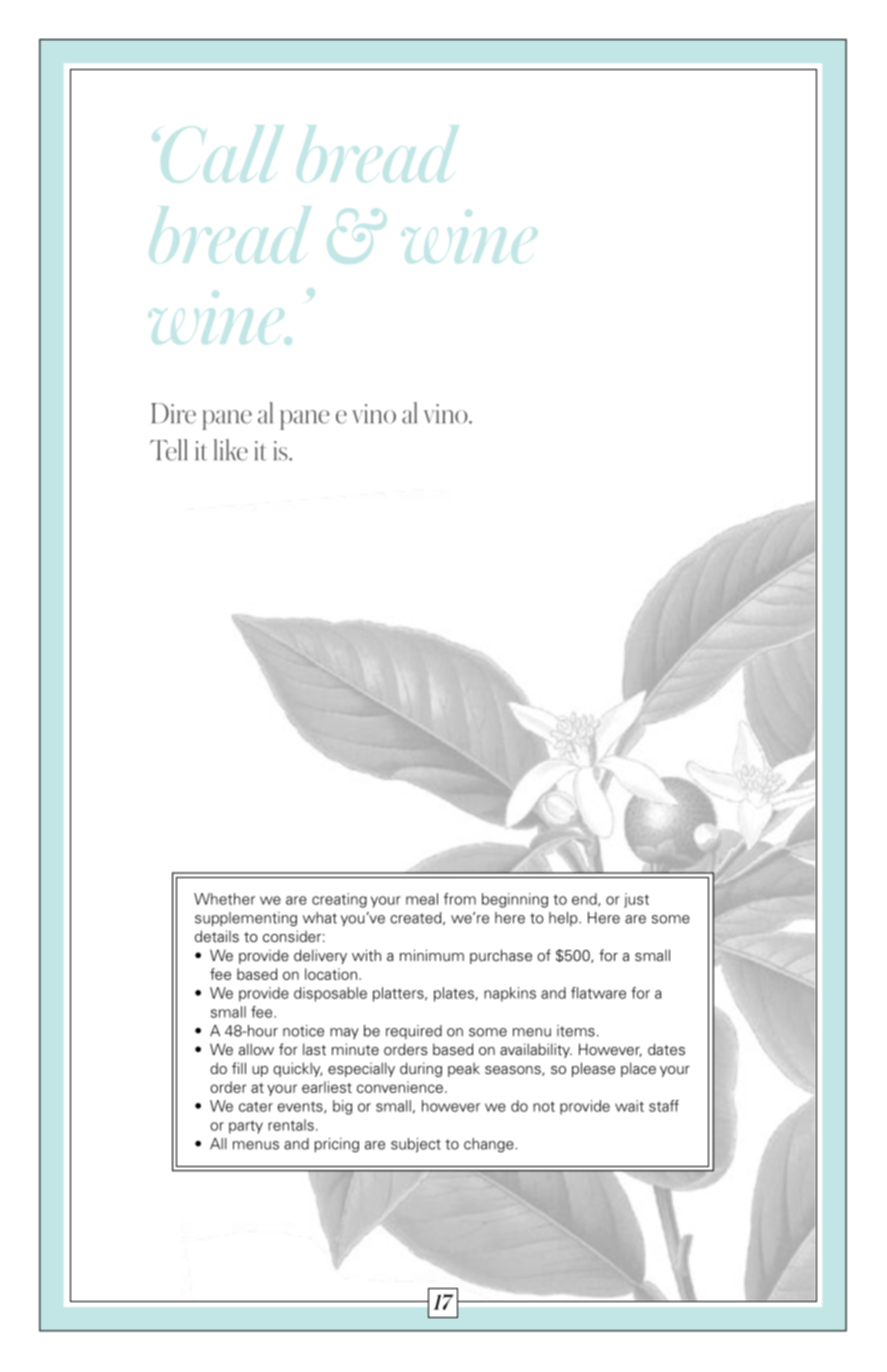 The image size is (887, 1372). What do you see at coordinates (416, 1145) in the screenshot?
I see `subject` at bounding box center [416, 1145].
